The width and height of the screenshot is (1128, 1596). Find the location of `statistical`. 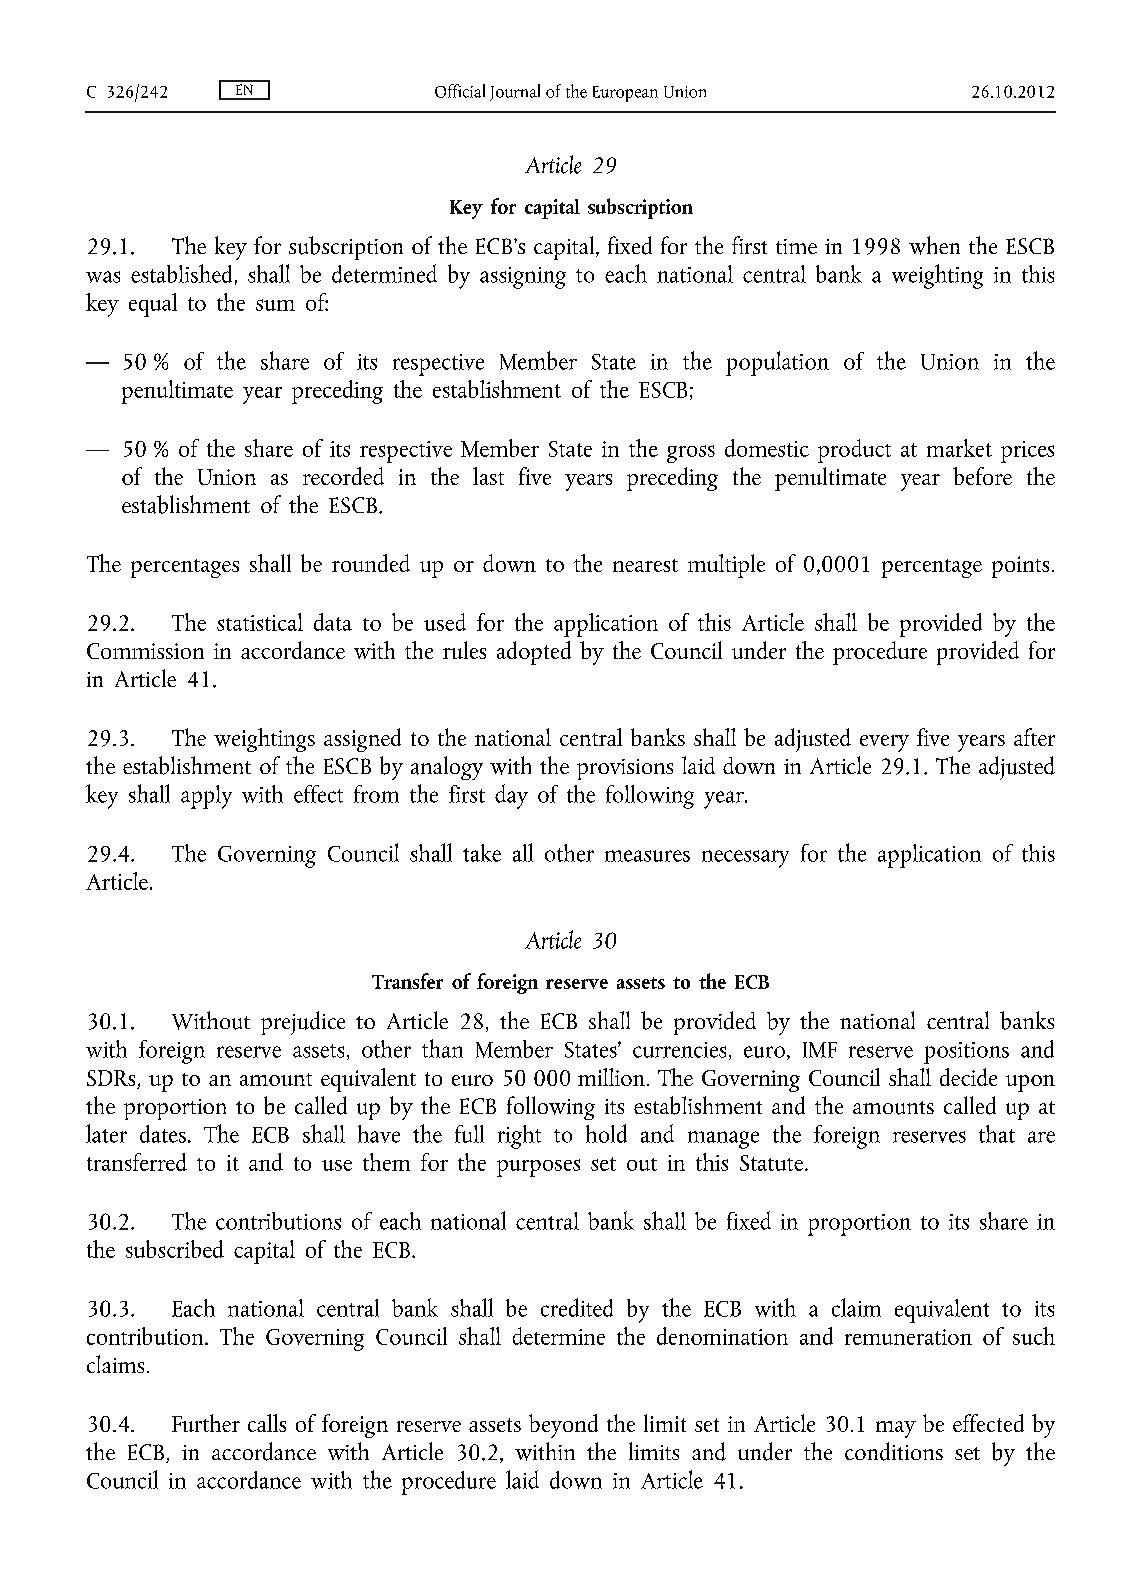

statistical is located at coordinates (260, 622).
